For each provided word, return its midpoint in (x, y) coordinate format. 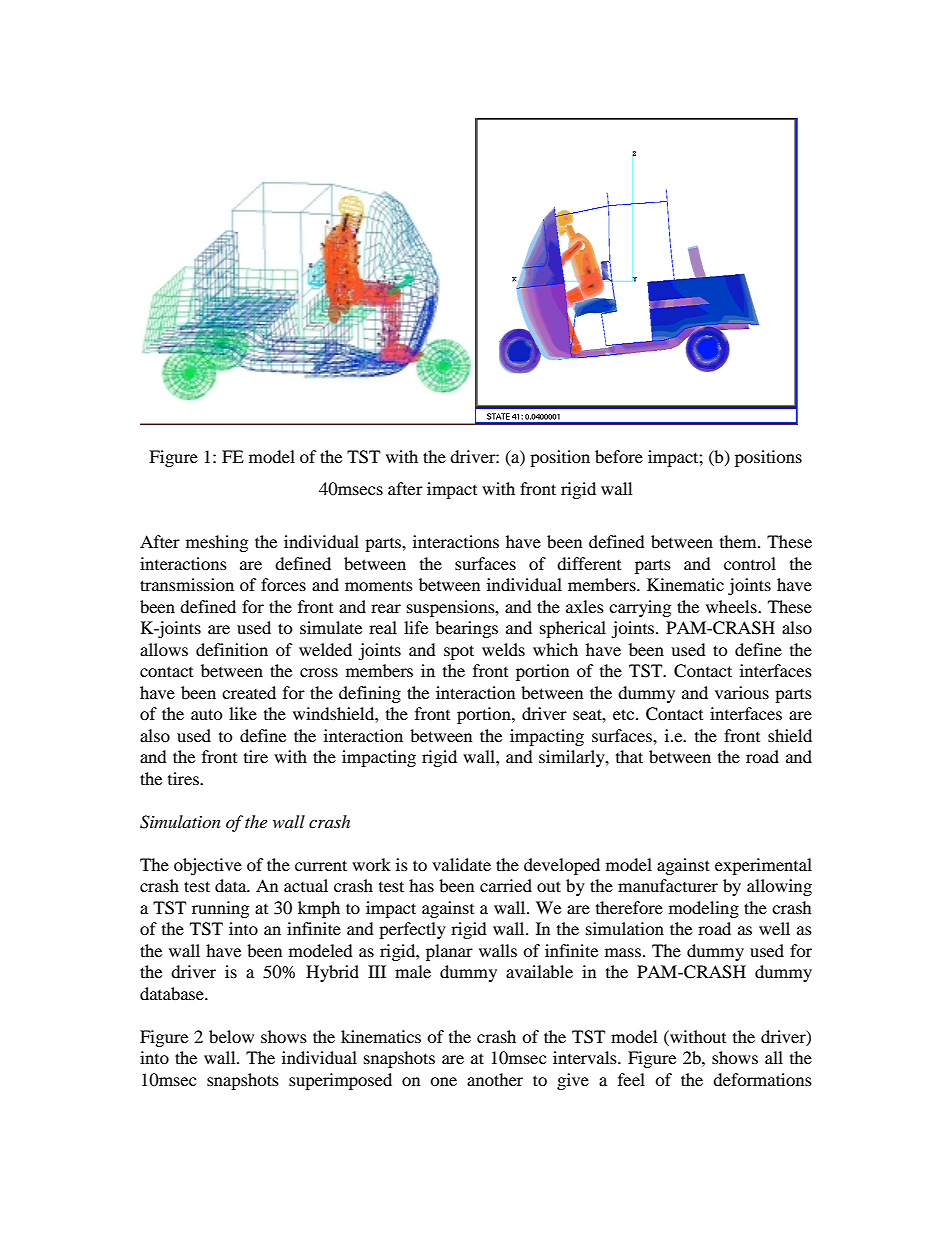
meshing (217, 543)
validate (461, 864)
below (231, 1036)
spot (459, 652)
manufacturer (668, 885)
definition (232, 649)
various (742, 692)
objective (208, 866)
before (619, 456)
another (495, 1079)
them (739, 541)
